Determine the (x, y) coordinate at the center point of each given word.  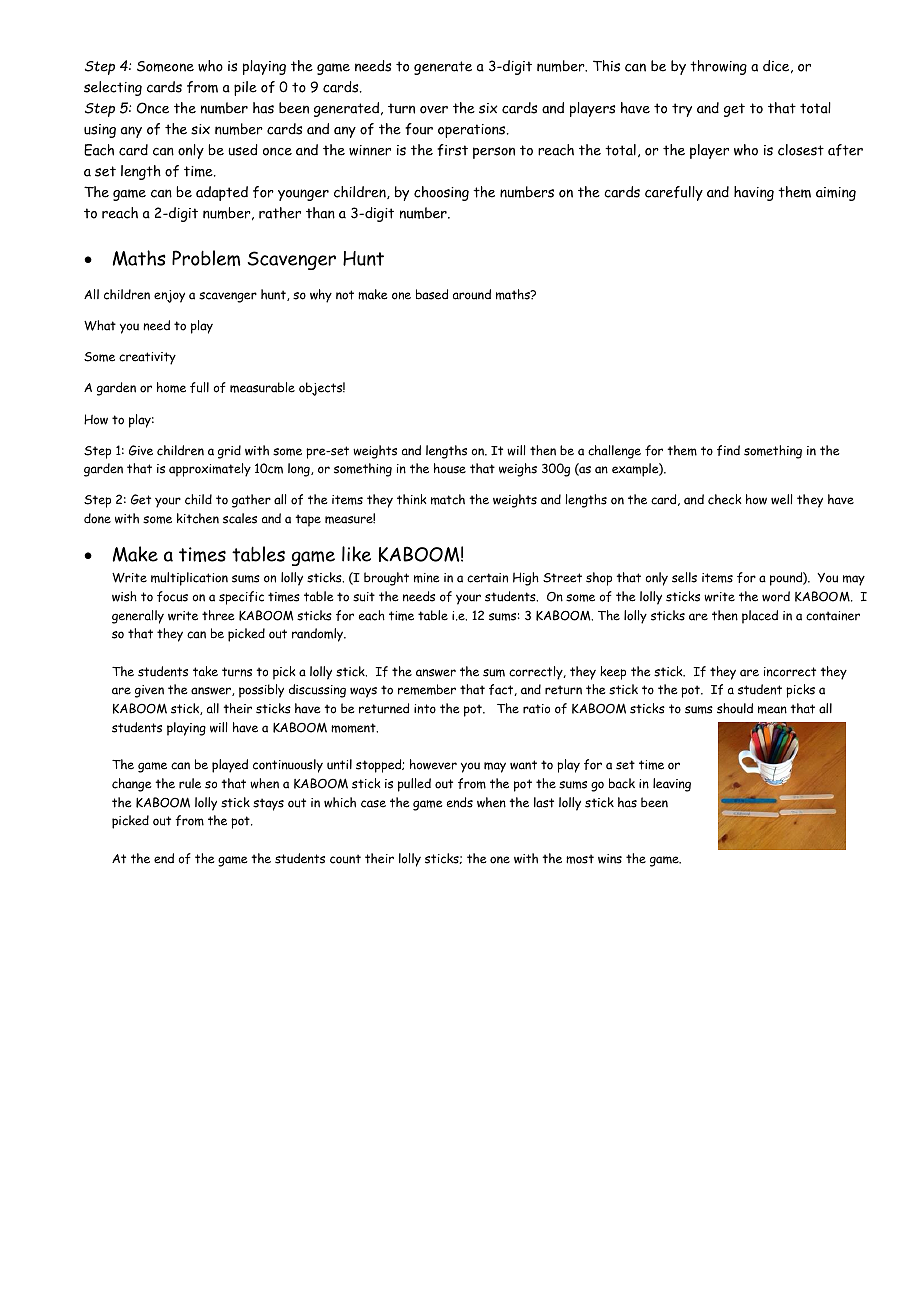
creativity (147, 358)
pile (245, 88)
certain (487, 578)
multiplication (189, 579)
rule (190, 783)
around (472, 294)
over (434, 110)
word (776, 596)
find (728, 450)
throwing (718, 67)
